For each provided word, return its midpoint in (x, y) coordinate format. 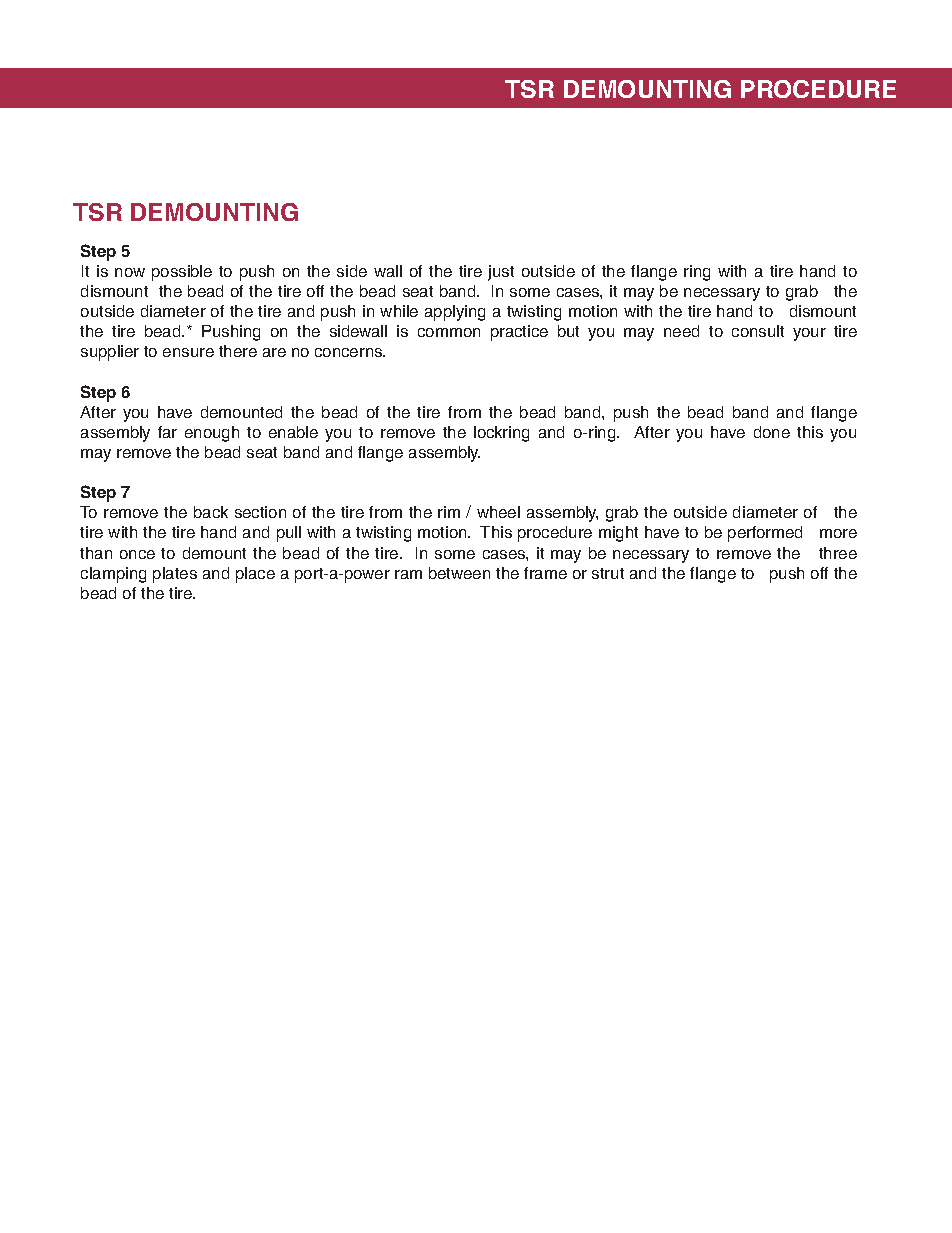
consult (758, 331)
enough (212, 434)
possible (182, 273)
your (809, 334)
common (449, 332)
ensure (188, 352)
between (459, 573)
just (501, 273)
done (772, 432)
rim (449, 512)
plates (175, 575)
